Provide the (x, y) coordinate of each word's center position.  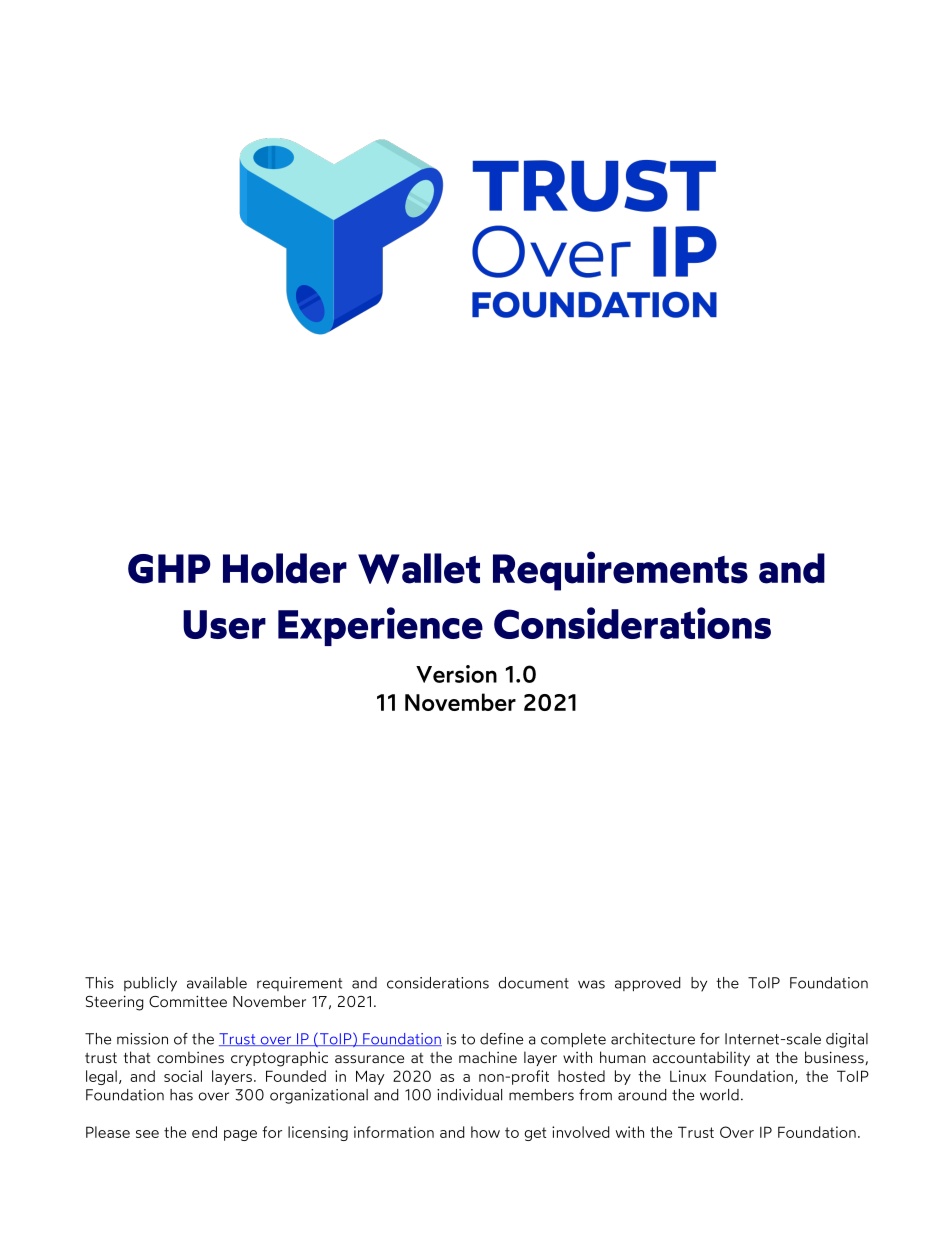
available (217, 983)
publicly (150, 984)
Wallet (419, 568)
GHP (169, 569)
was (591, 984)
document (533, 983)
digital (847, 1040)
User (224, 624)
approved (648, 984)
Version (456, 674)
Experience (380, 626)
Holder (285, 568)
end (204, 1132)
